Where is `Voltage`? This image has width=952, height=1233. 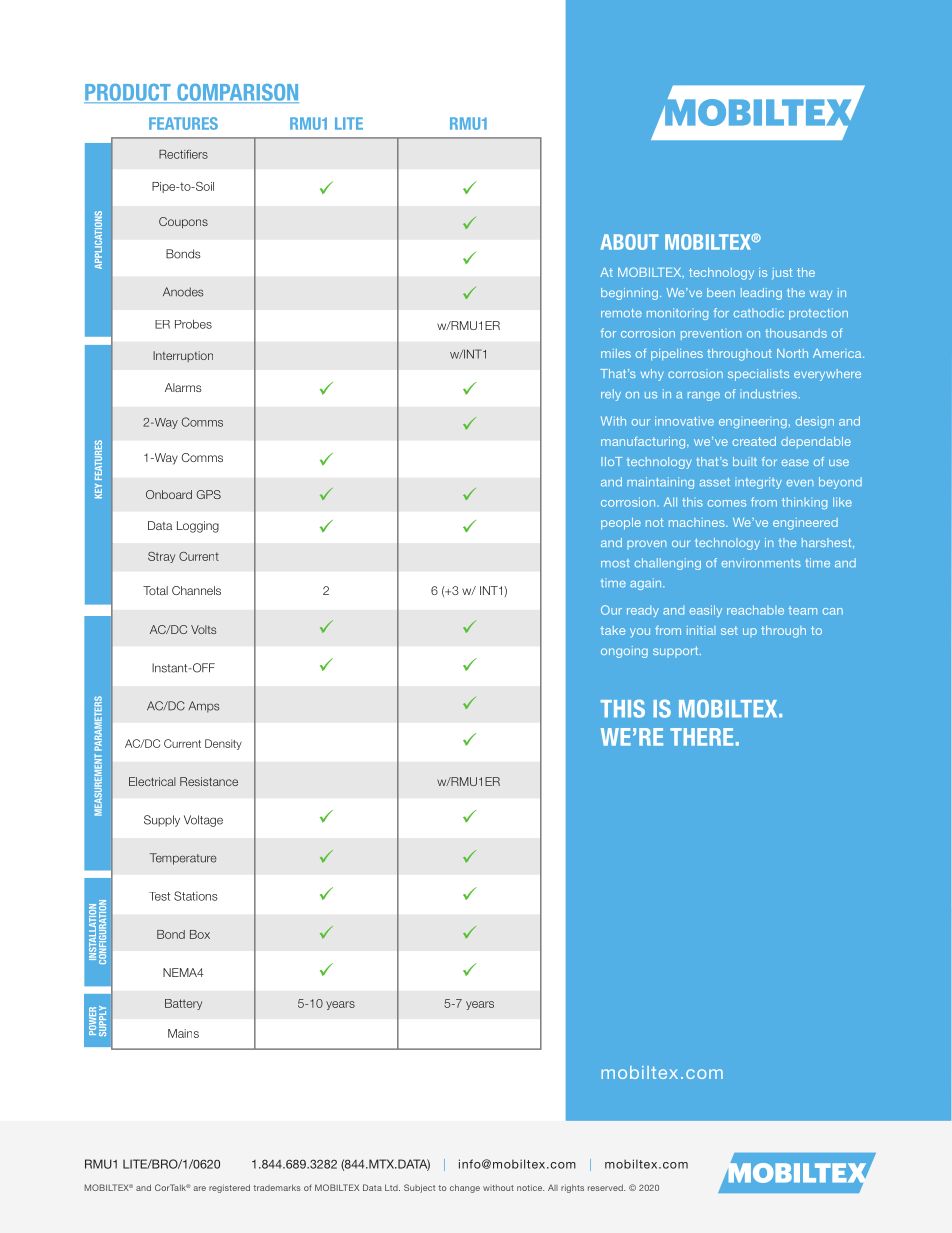 Voltage is located at coordinates (203, 821).
